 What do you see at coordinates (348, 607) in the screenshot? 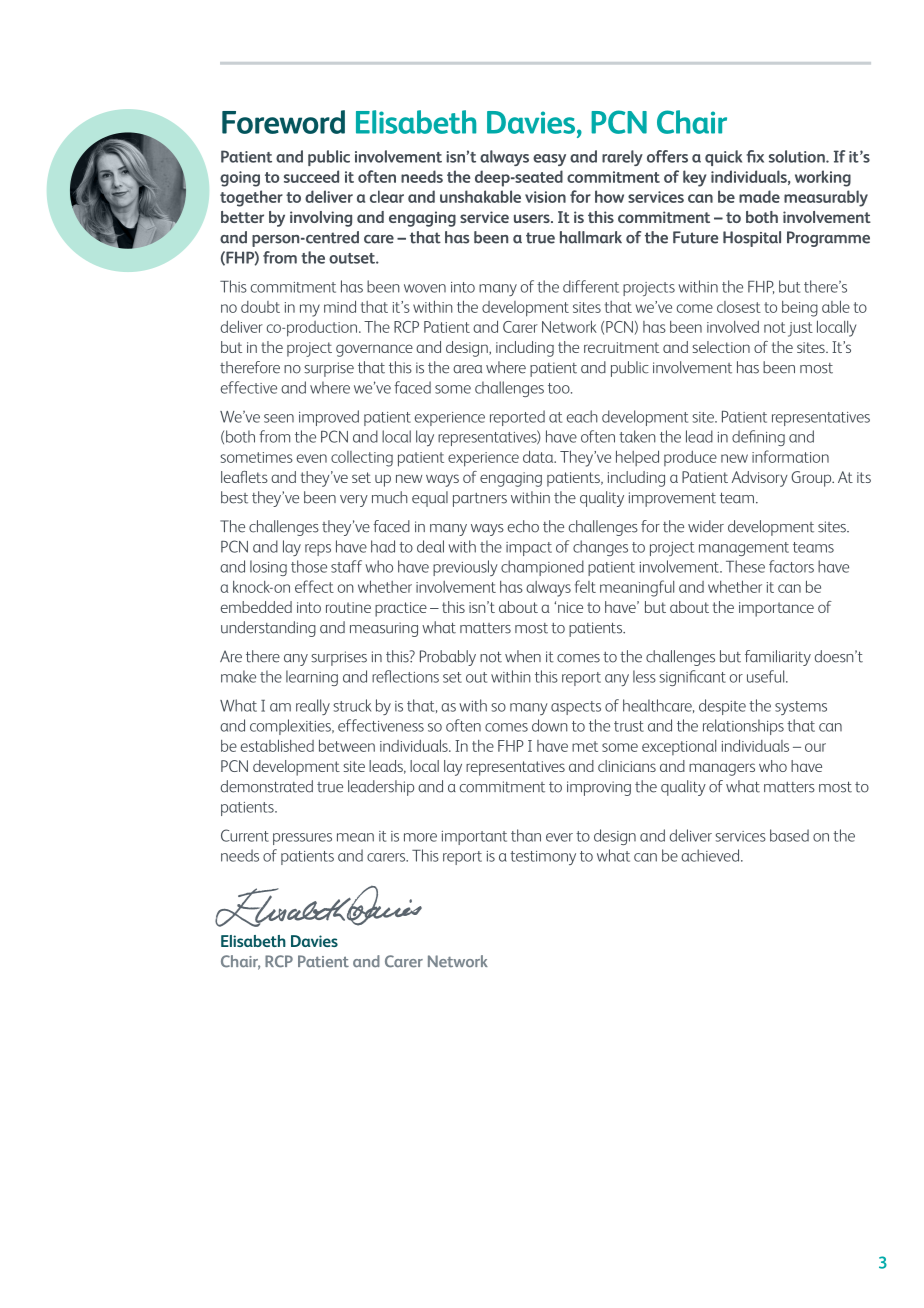
I see `routine` at bounding box center [348, 607].
